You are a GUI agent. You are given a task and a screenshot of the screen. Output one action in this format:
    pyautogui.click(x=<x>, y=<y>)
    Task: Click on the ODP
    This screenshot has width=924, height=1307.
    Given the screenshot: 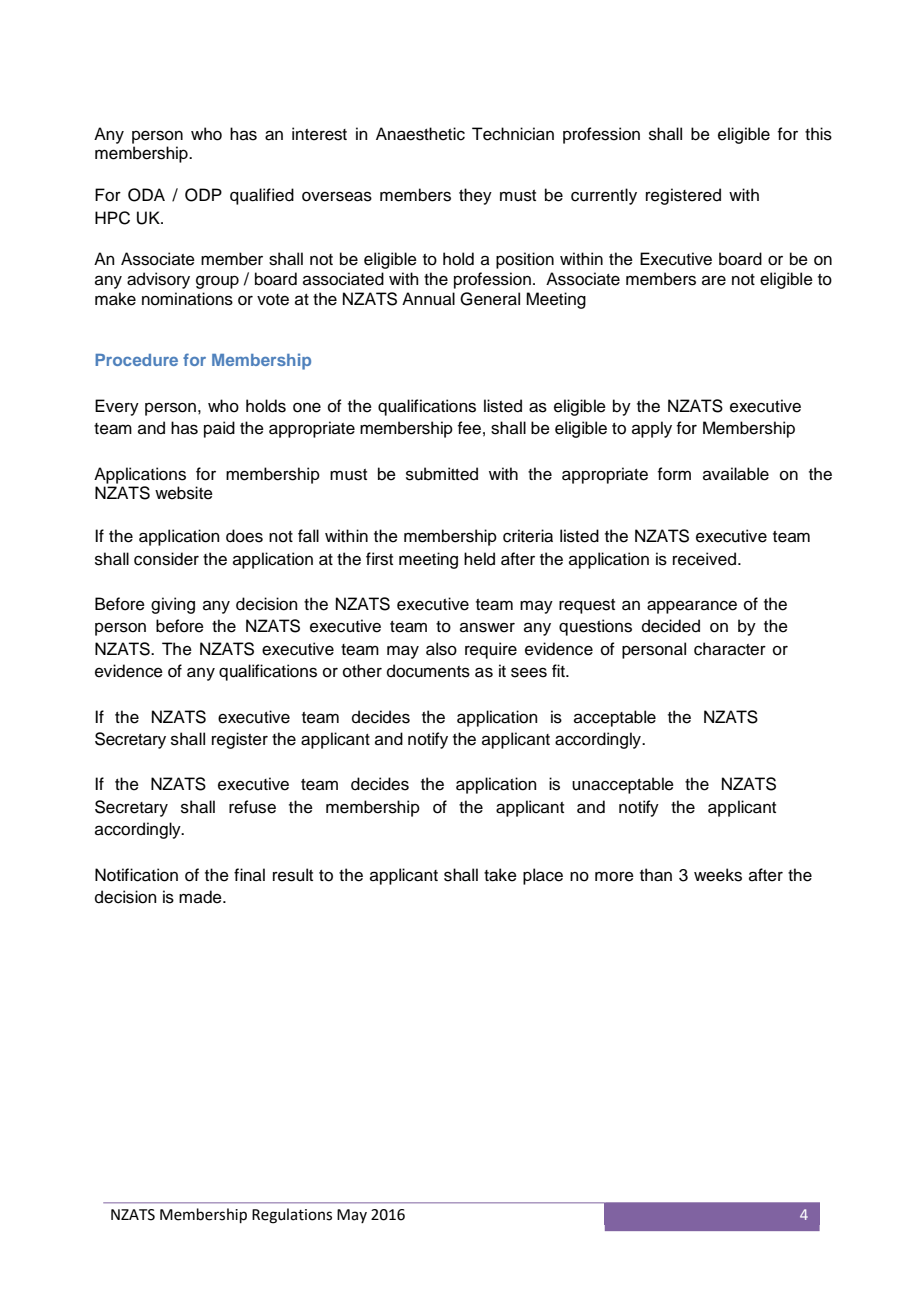 What is the action you would take?
    pyautogui.click(x=203, y=195)
